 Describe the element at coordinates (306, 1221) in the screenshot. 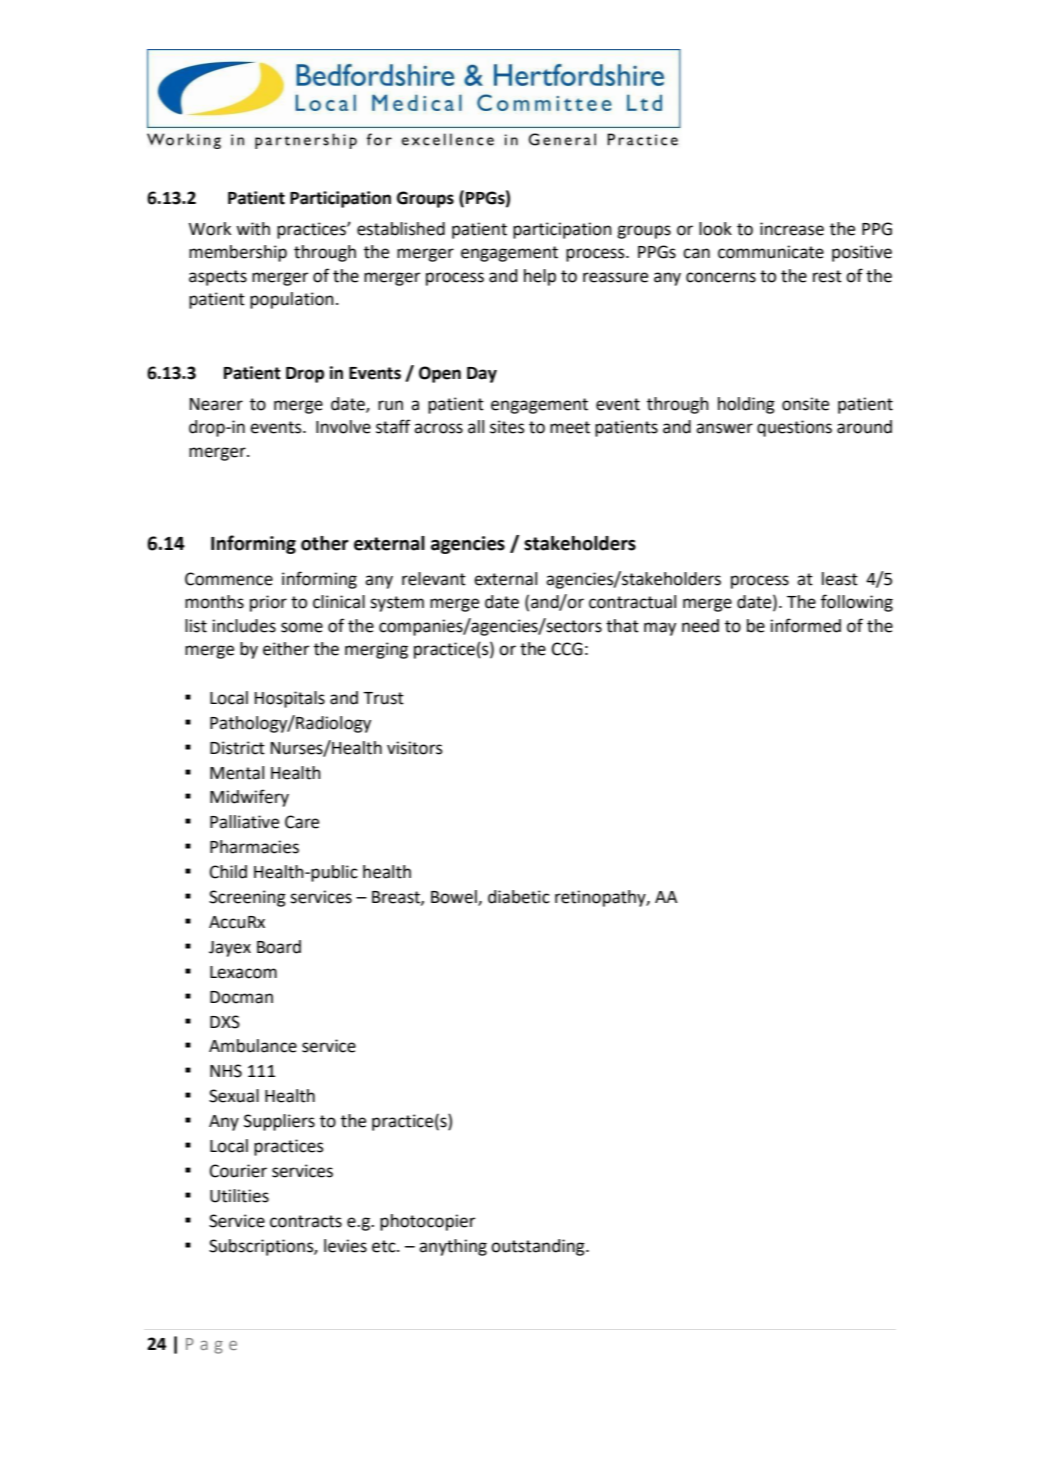

I see `contracts` at that location.
